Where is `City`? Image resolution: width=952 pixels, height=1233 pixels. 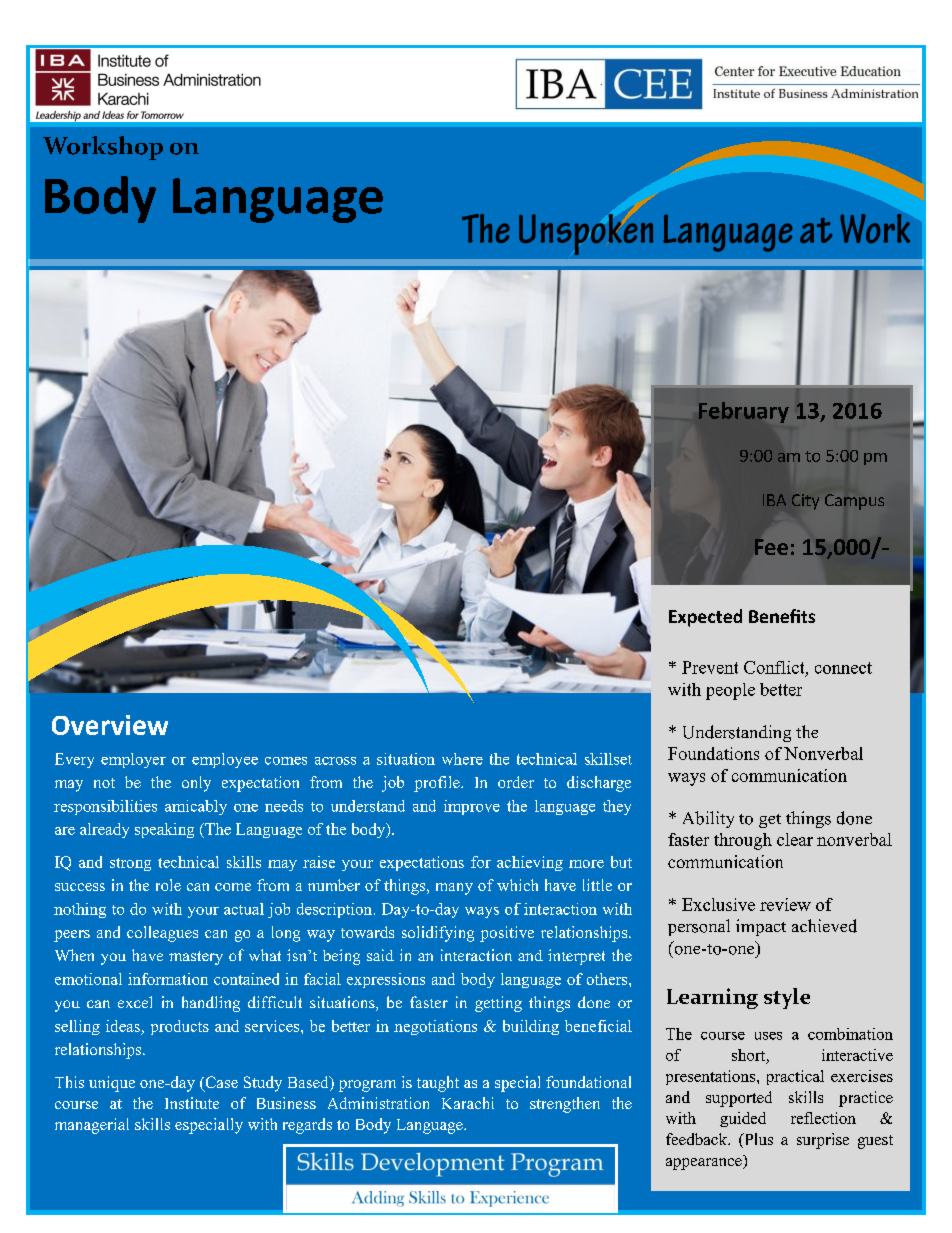 City is located at coordinates (805, 502).
